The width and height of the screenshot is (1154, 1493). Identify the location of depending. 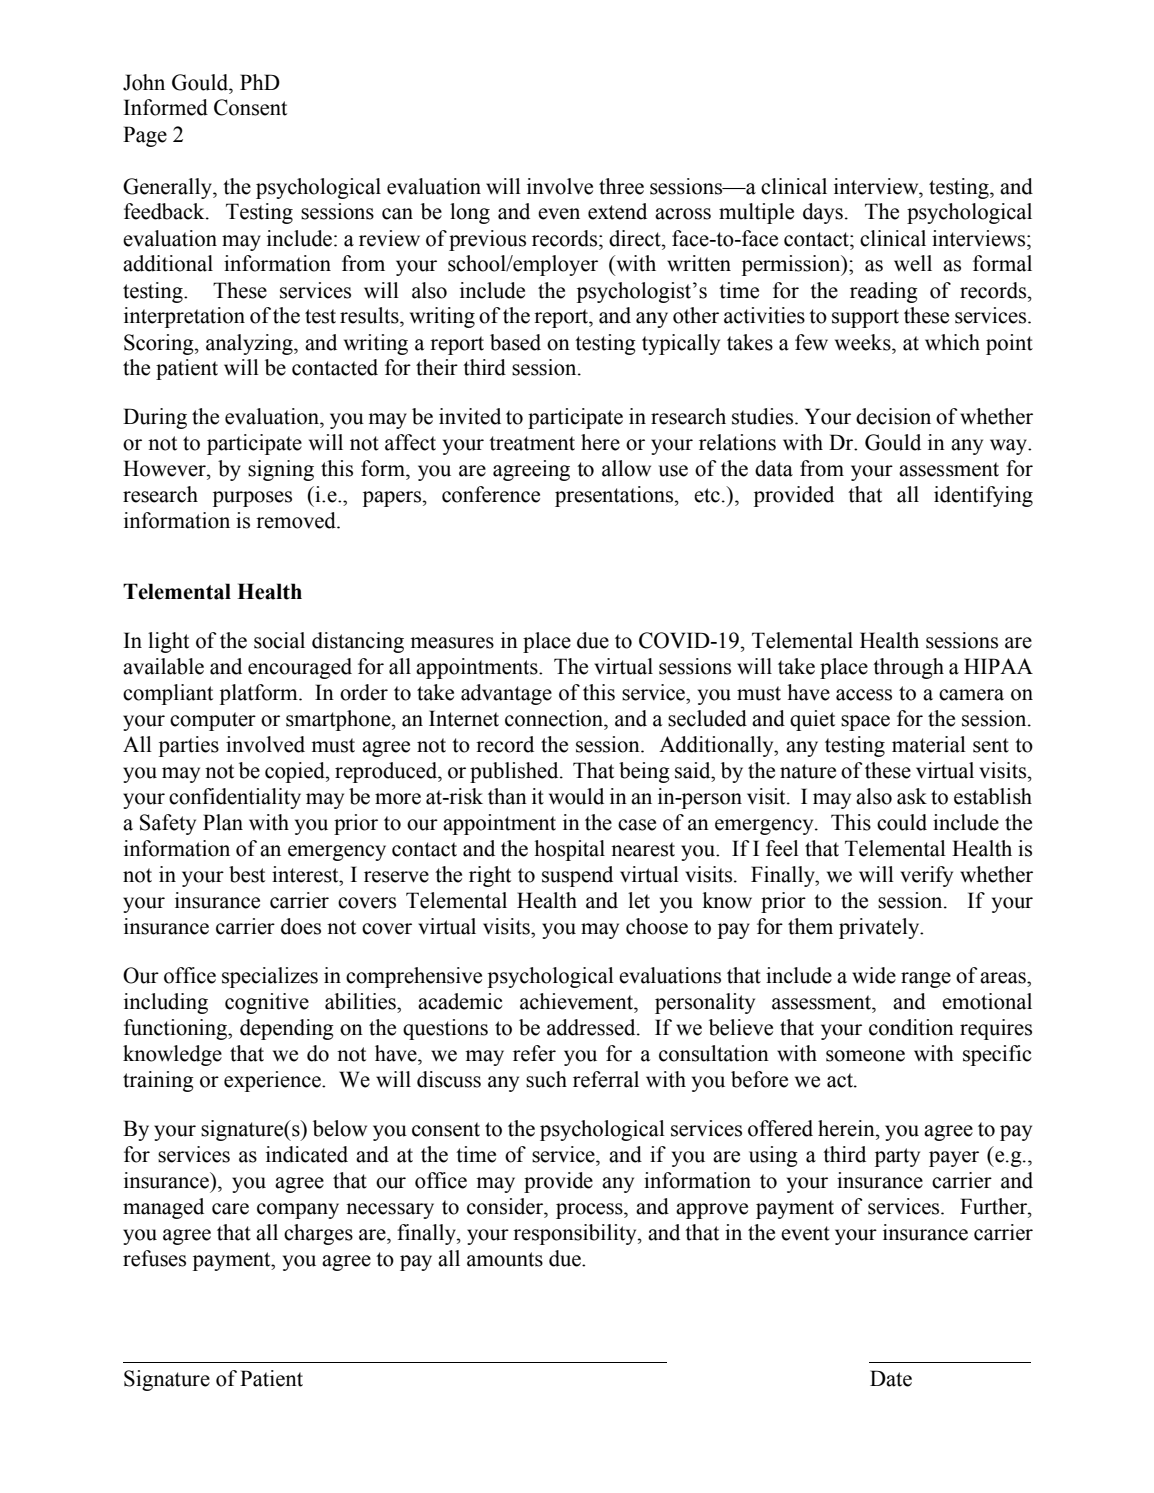
(287, 1029).
